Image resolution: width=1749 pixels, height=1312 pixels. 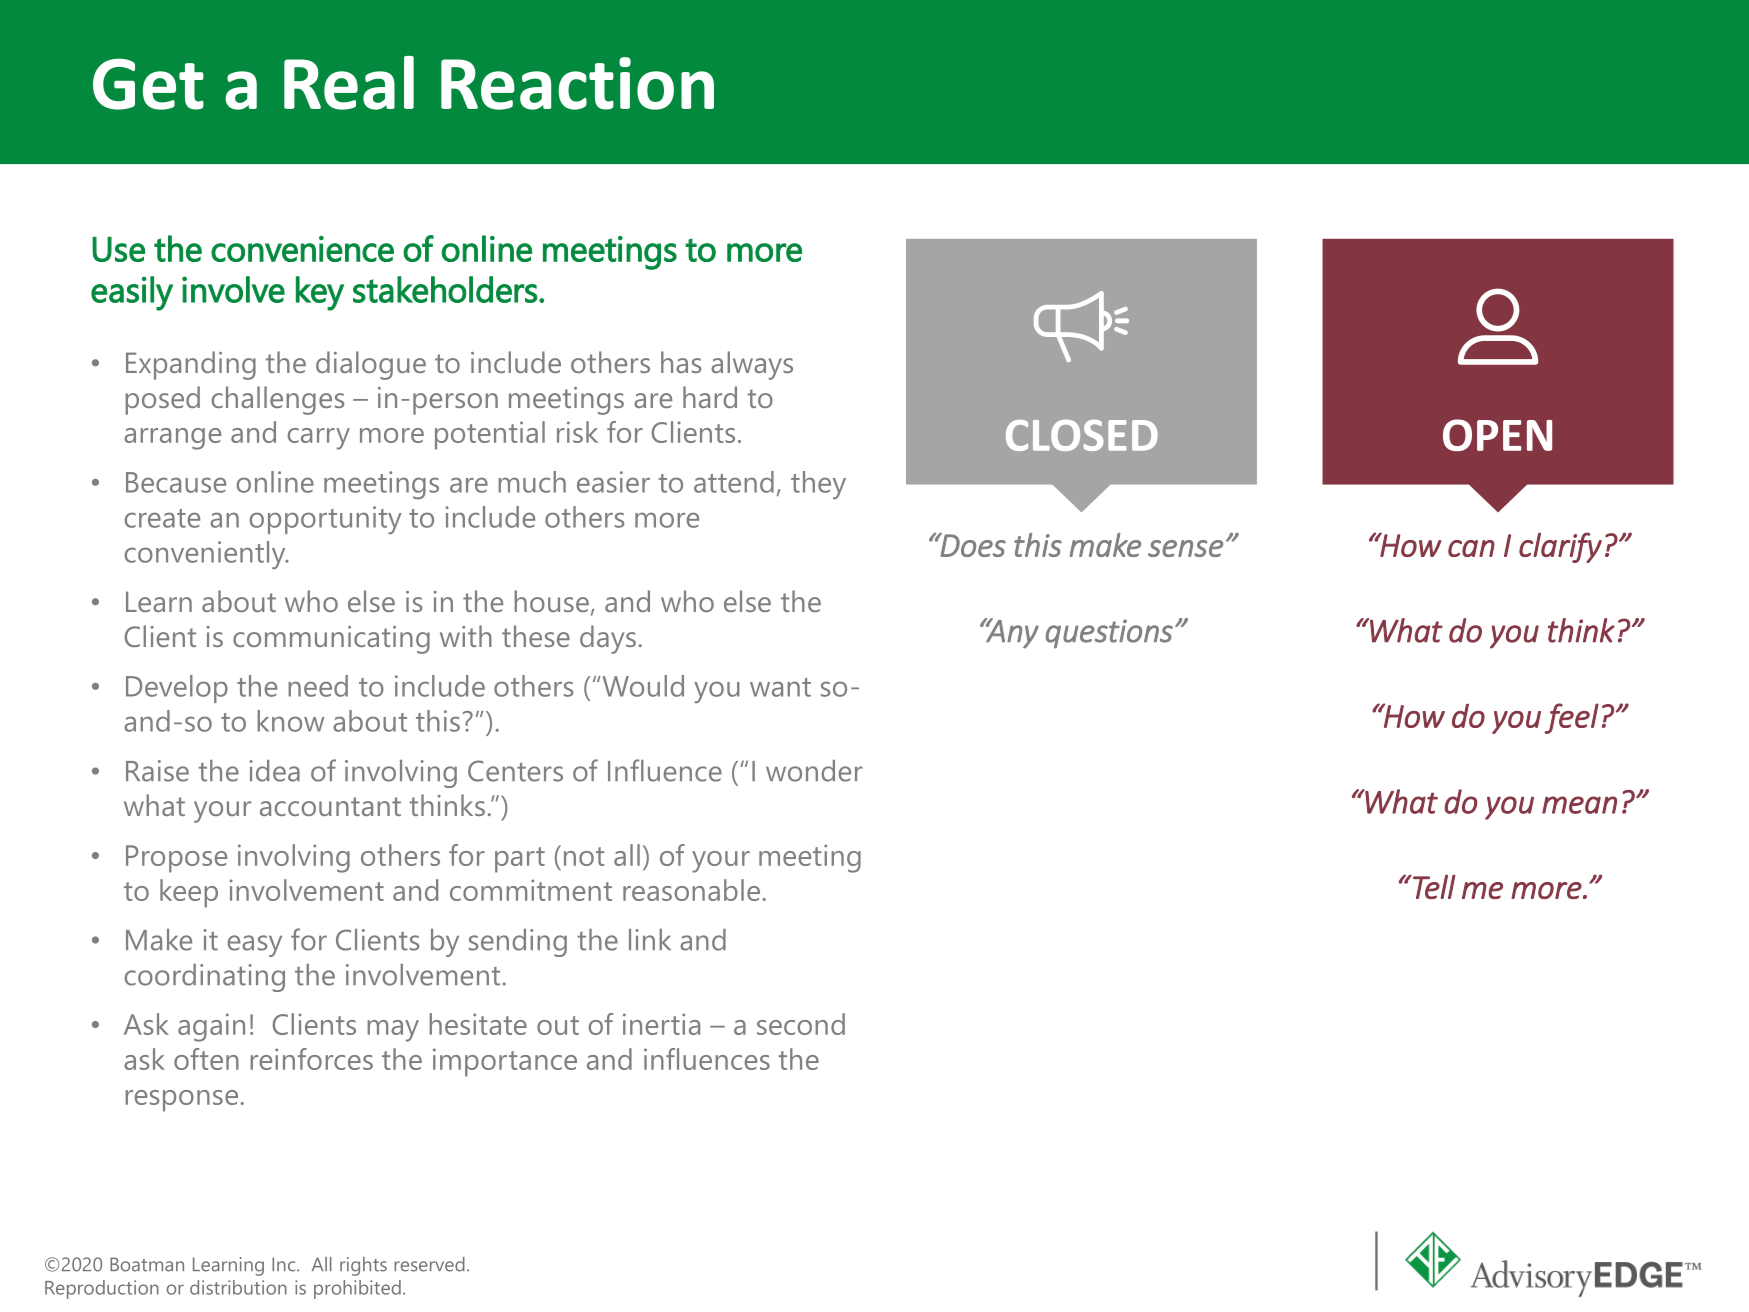 What do you see at coordinates (577, 83) in the screenshot?
I see `Reaction` at bounding box center [577, 83].
